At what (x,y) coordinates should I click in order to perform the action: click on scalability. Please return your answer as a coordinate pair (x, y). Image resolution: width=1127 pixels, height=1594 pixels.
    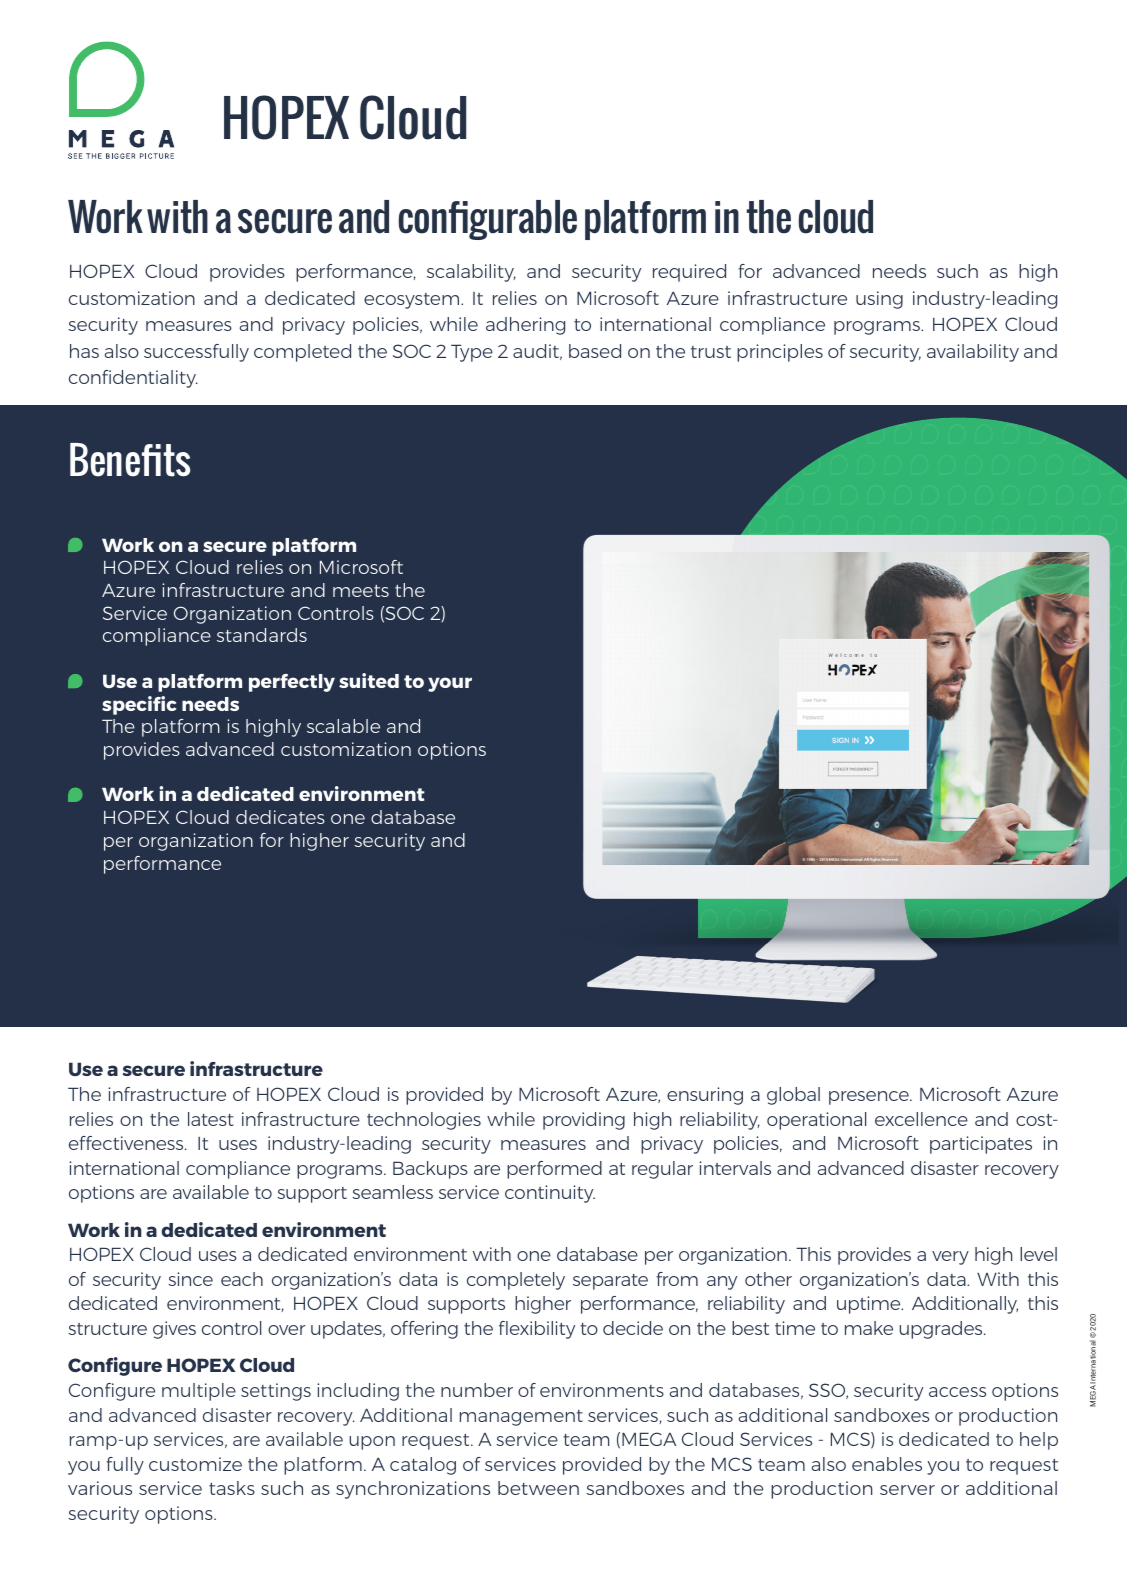
    Looking at the image, I should click on (471, 273).
